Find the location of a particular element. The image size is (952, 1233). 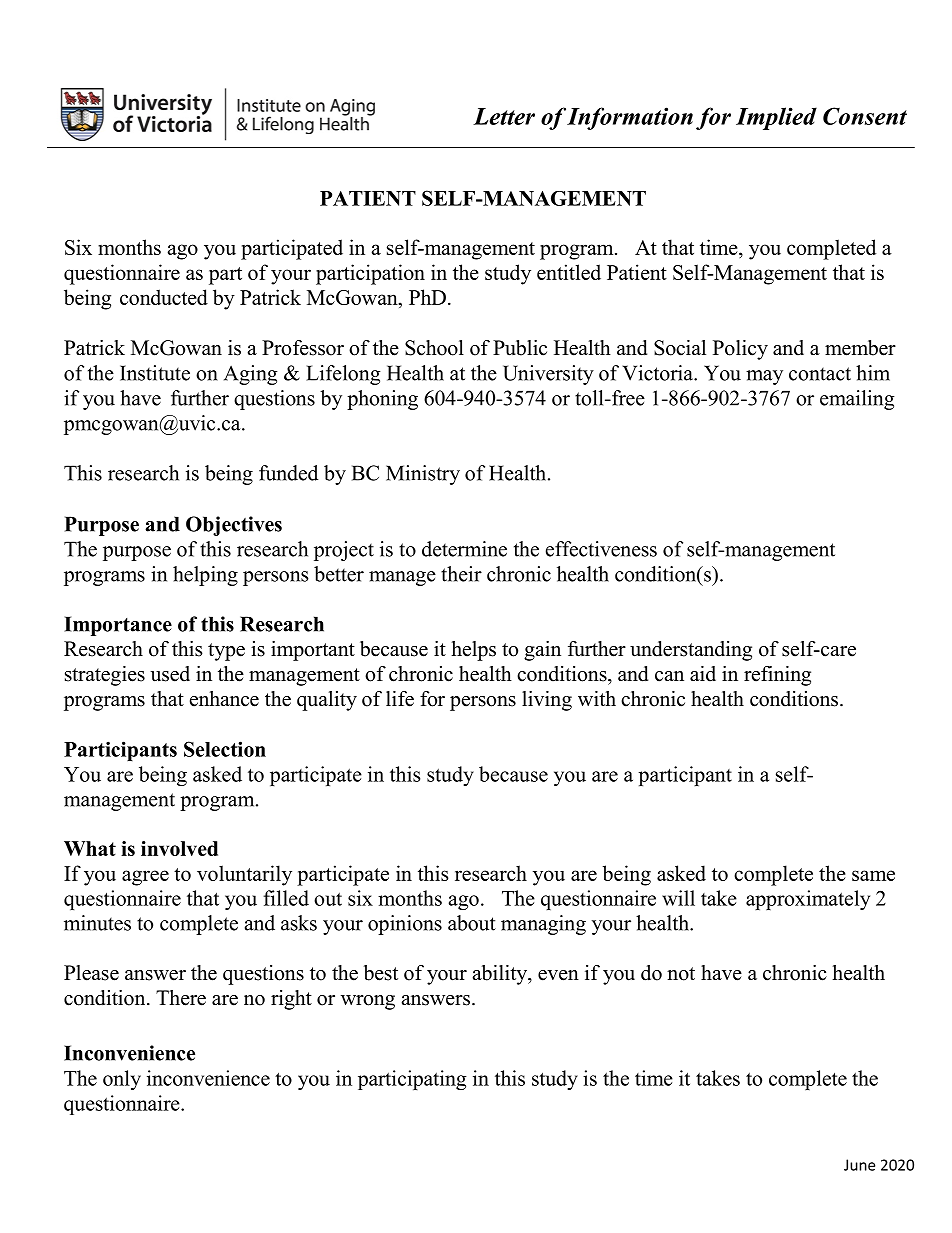

conducted is located at coordinates (164, 297).
